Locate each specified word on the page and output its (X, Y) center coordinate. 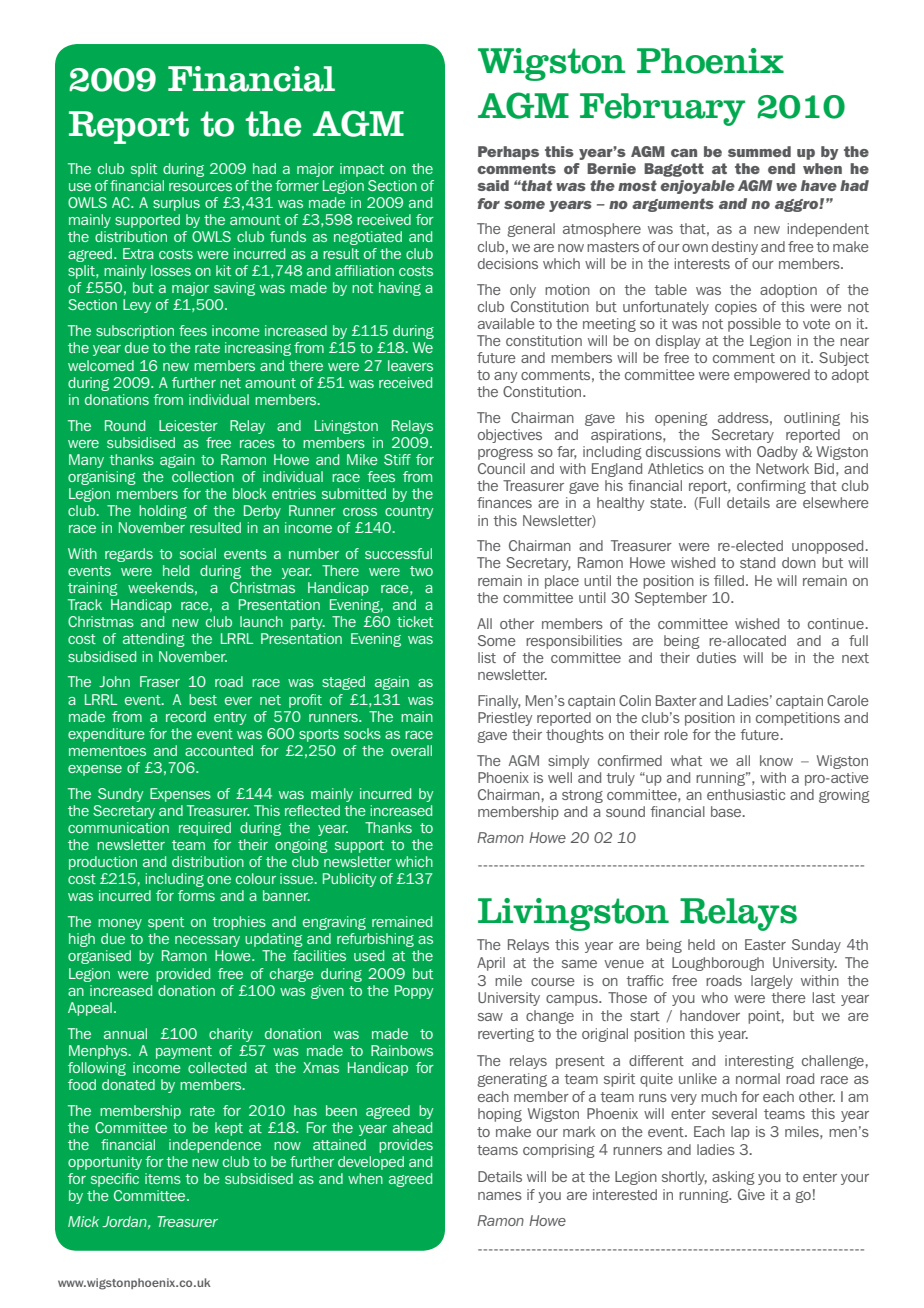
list (487, 657)
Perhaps (508, 153)
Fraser (160, 681)
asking (733, 1178)
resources (200, 187)
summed (759, 151)
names (500, 1196)
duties (716, 657)
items (163, 1178)
